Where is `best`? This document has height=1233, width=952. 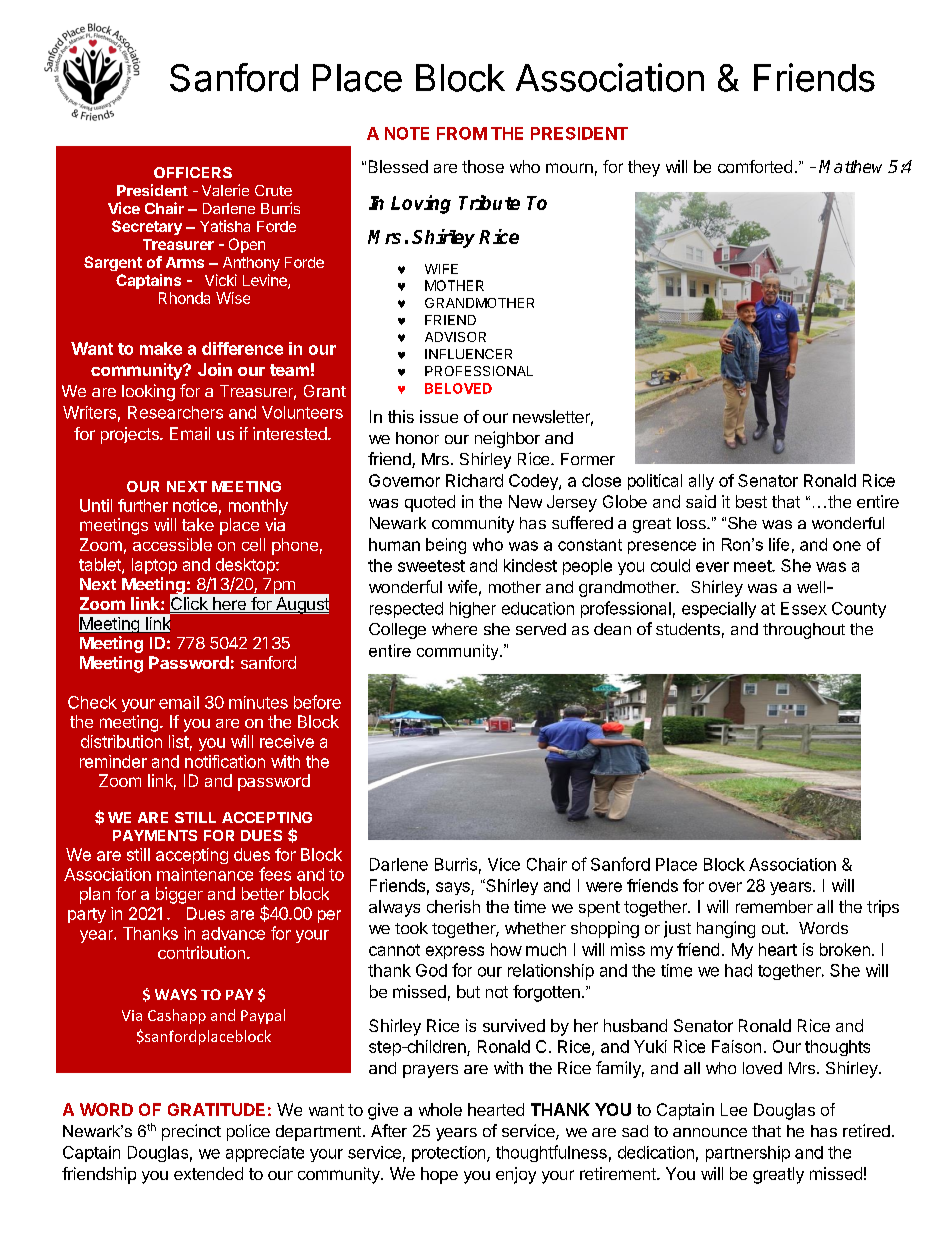
best is located at coordinates (751, 501).
